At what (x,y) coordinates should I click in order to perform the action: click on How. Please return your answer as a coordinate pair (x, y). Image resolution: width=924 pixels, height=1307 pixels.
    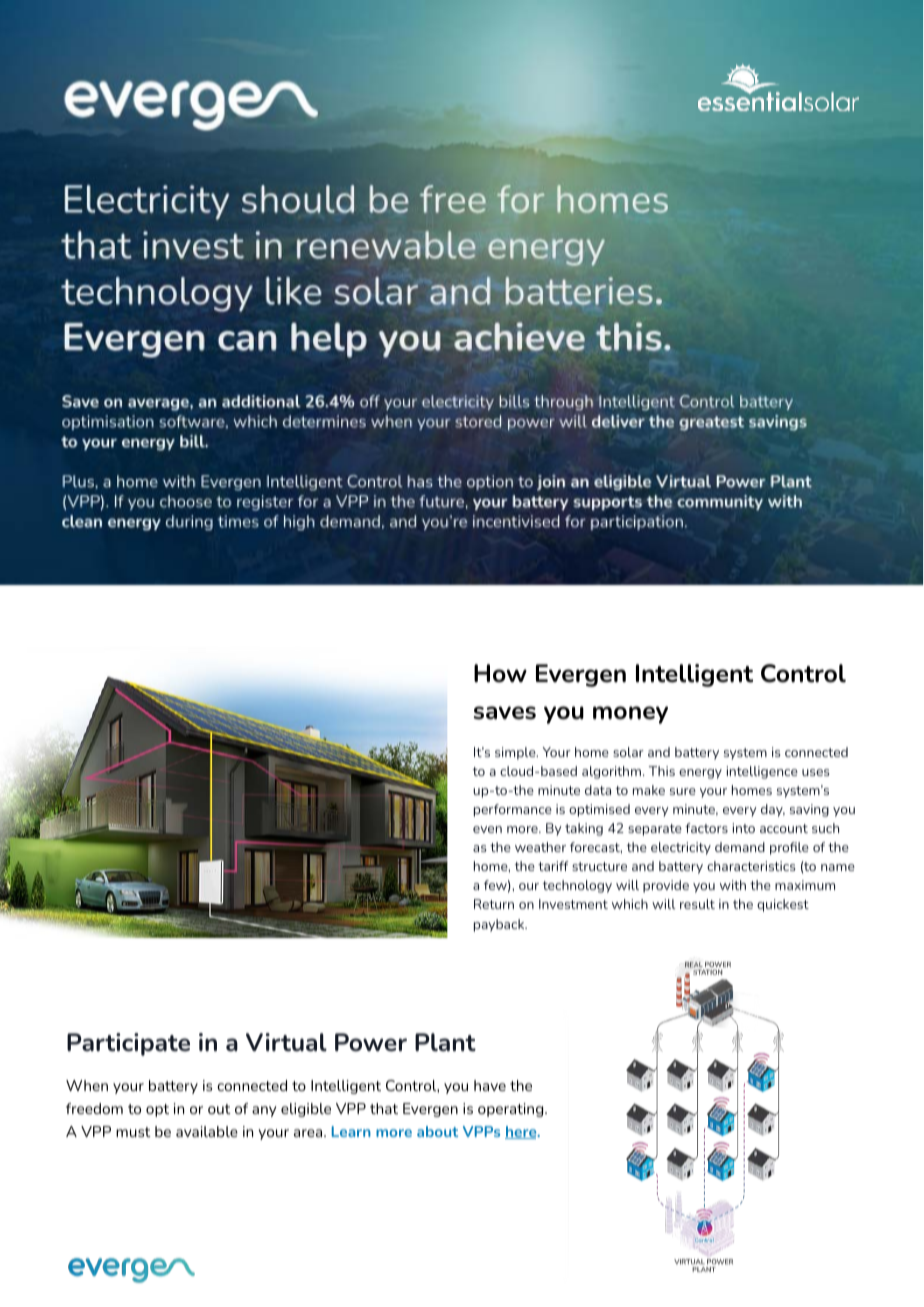
    Looking at the image, I should click on (500, 673).
